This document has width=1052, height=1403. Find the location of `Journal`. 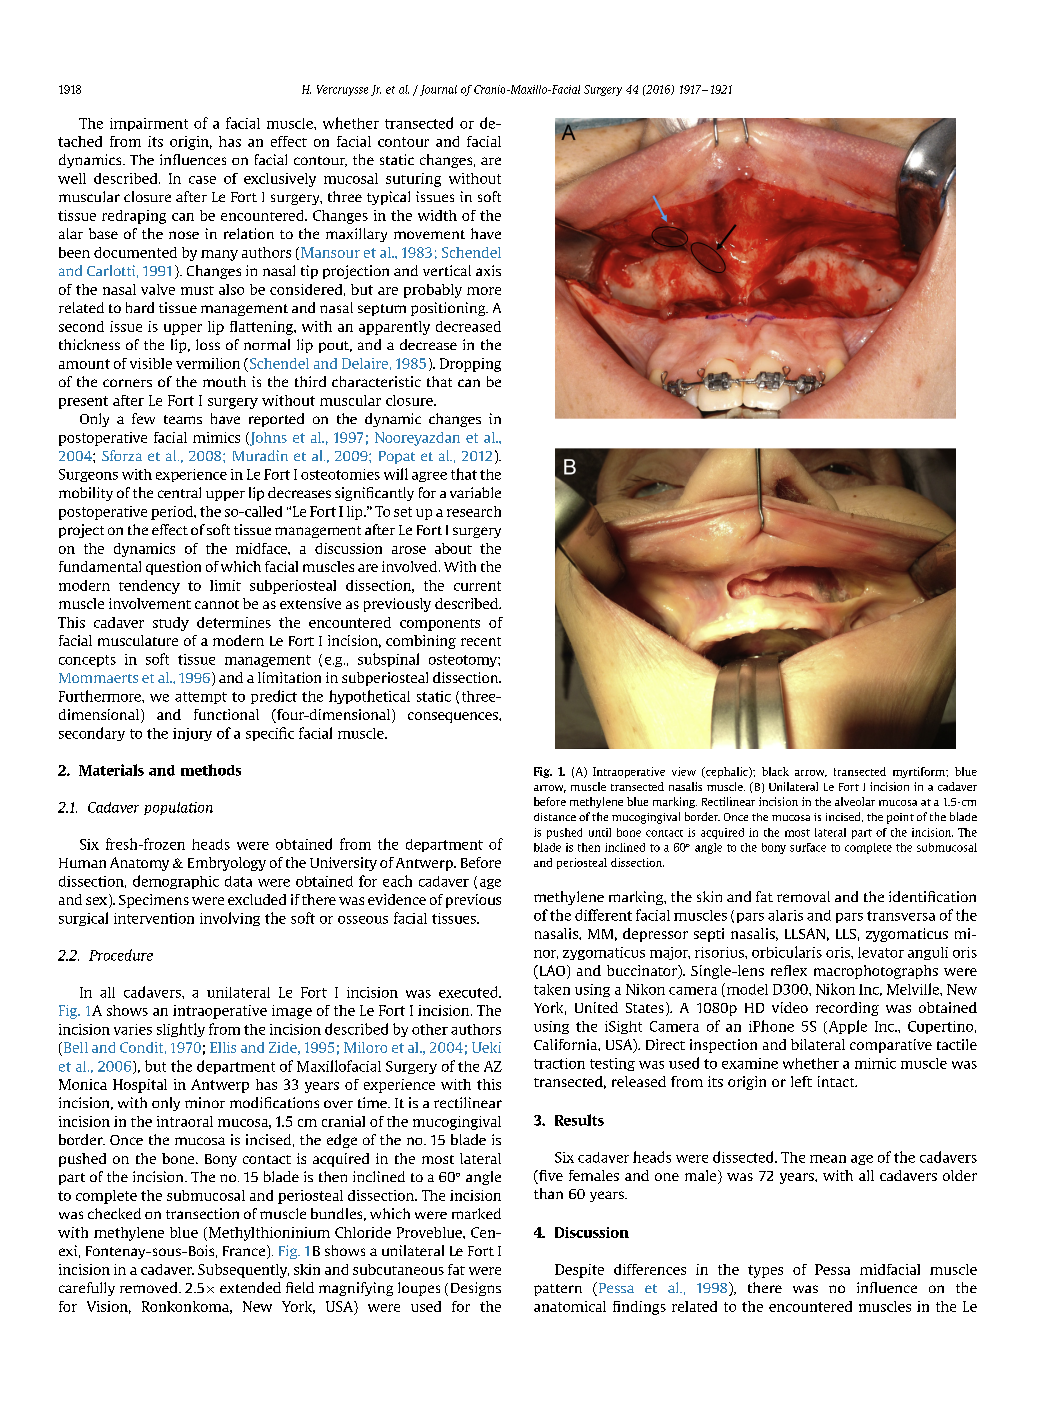

Journal is located at coordinates (437, 90).
